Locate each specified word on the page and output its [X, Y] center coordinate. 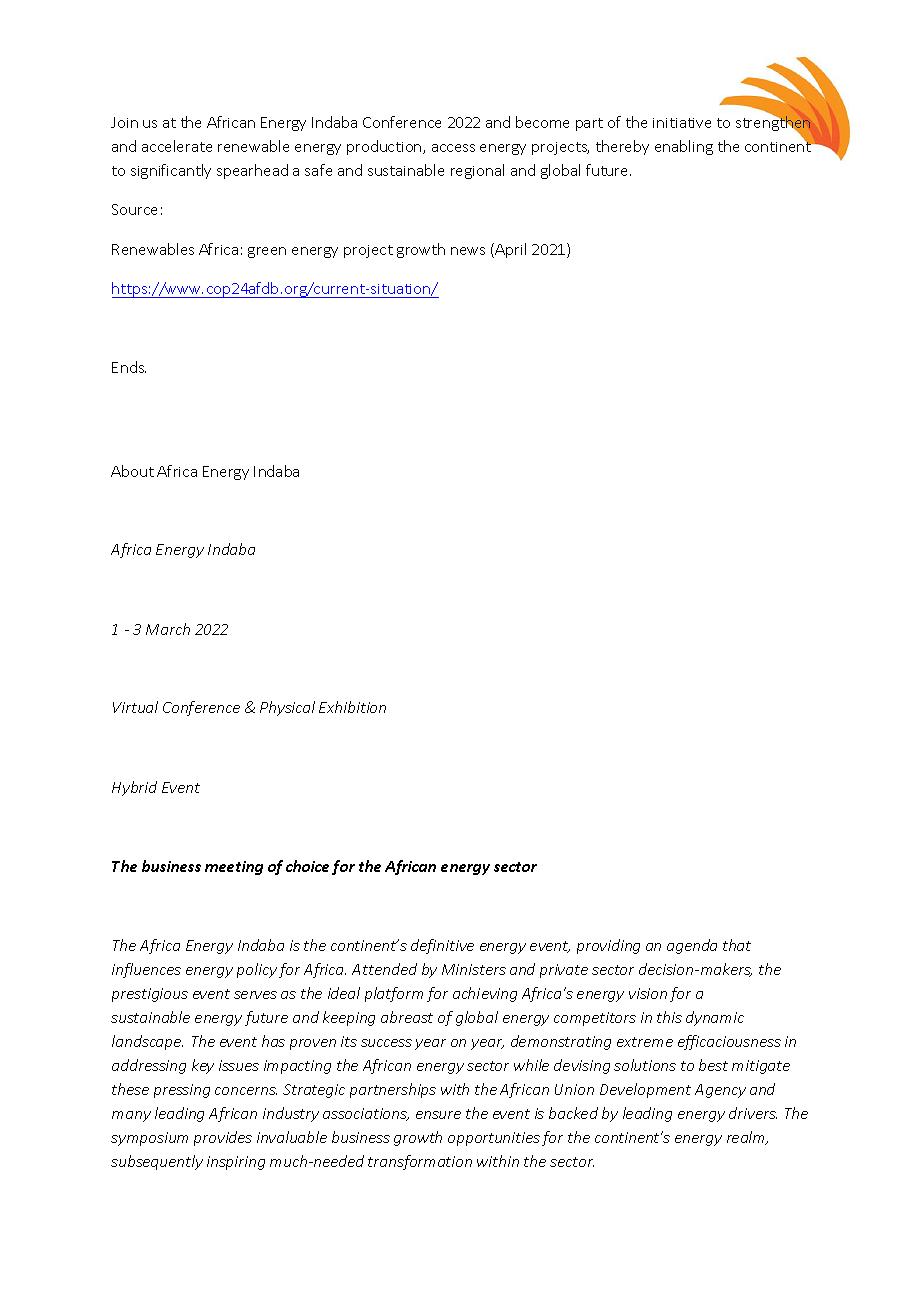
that [737, 945]
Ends [129, 367]
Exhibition [352, 707]
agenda [692, 946]
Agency [720, 1091]
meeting [234, 868]
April [509, 250]
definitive [442, 946]
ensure [438, 1115]
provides [223, 1138]
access [453, 148]
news [468, 251]
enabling [684, 147]
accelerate [177, 146]
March [168, 629]
